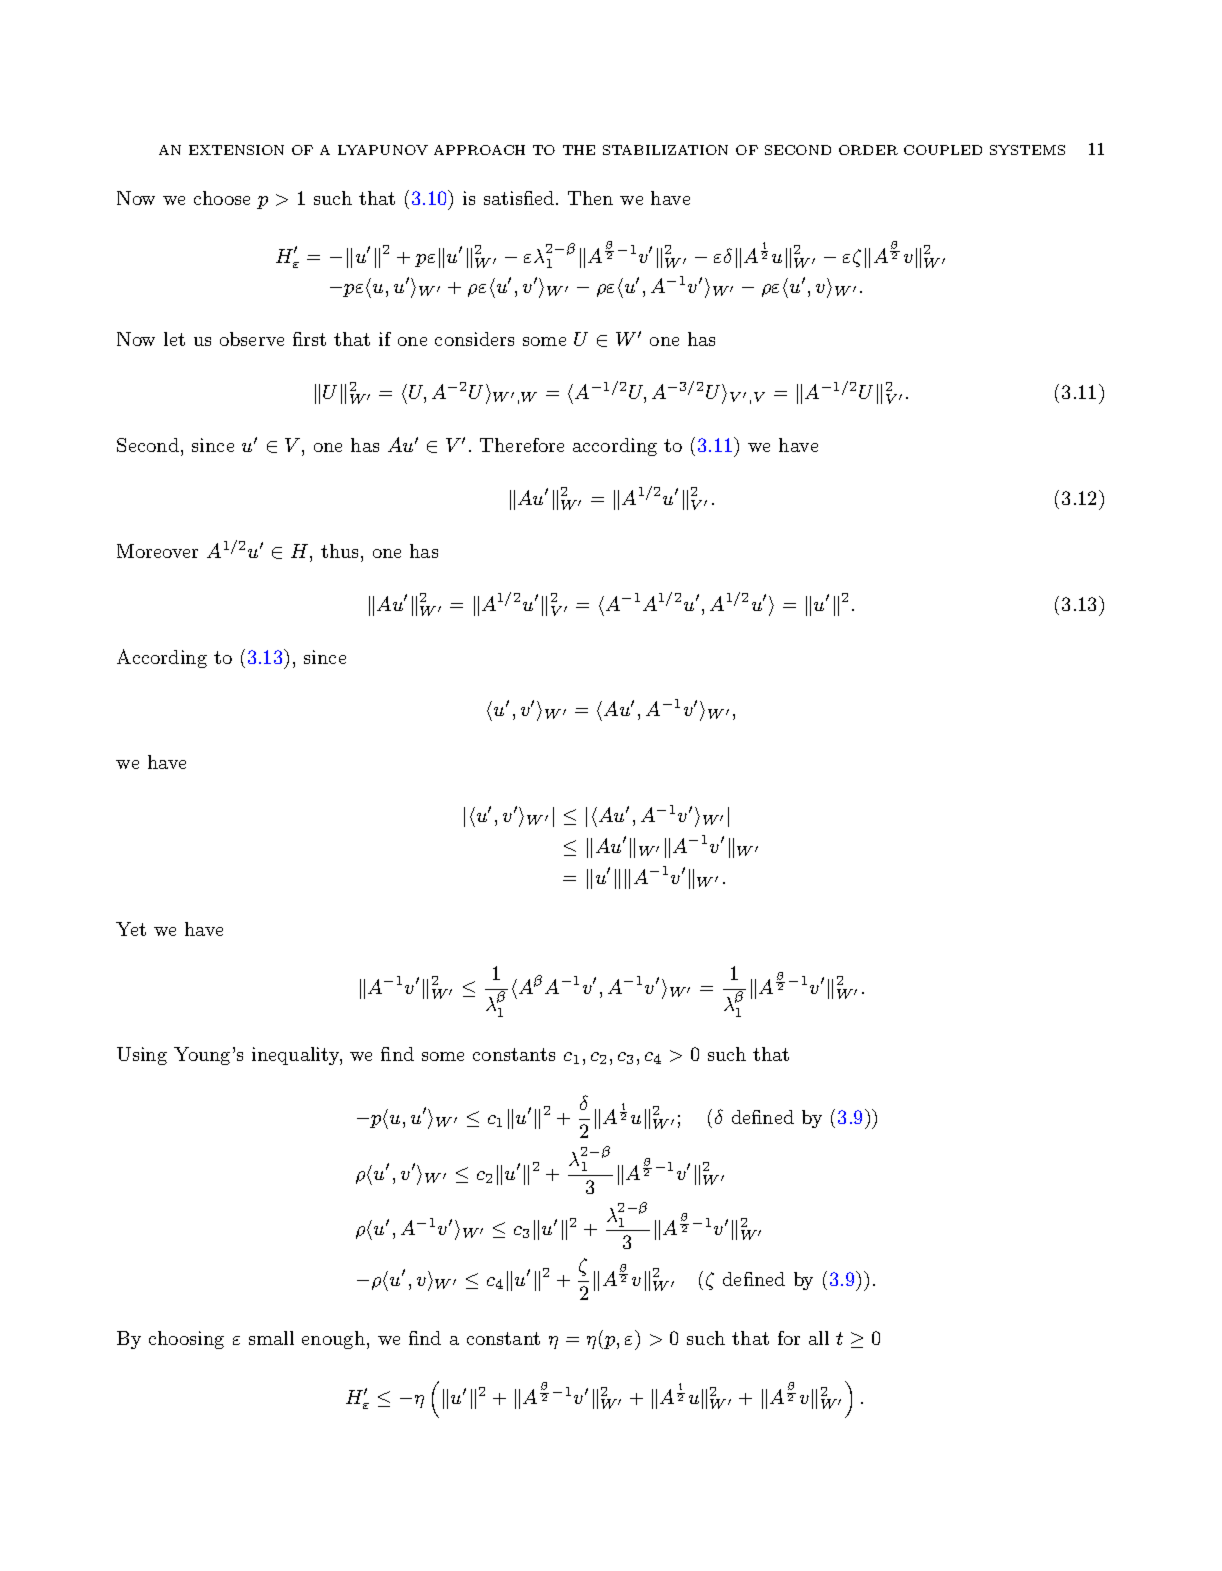 This screenshot has height=1571, width=1222. I want to click on considers, so click(474, 339).
